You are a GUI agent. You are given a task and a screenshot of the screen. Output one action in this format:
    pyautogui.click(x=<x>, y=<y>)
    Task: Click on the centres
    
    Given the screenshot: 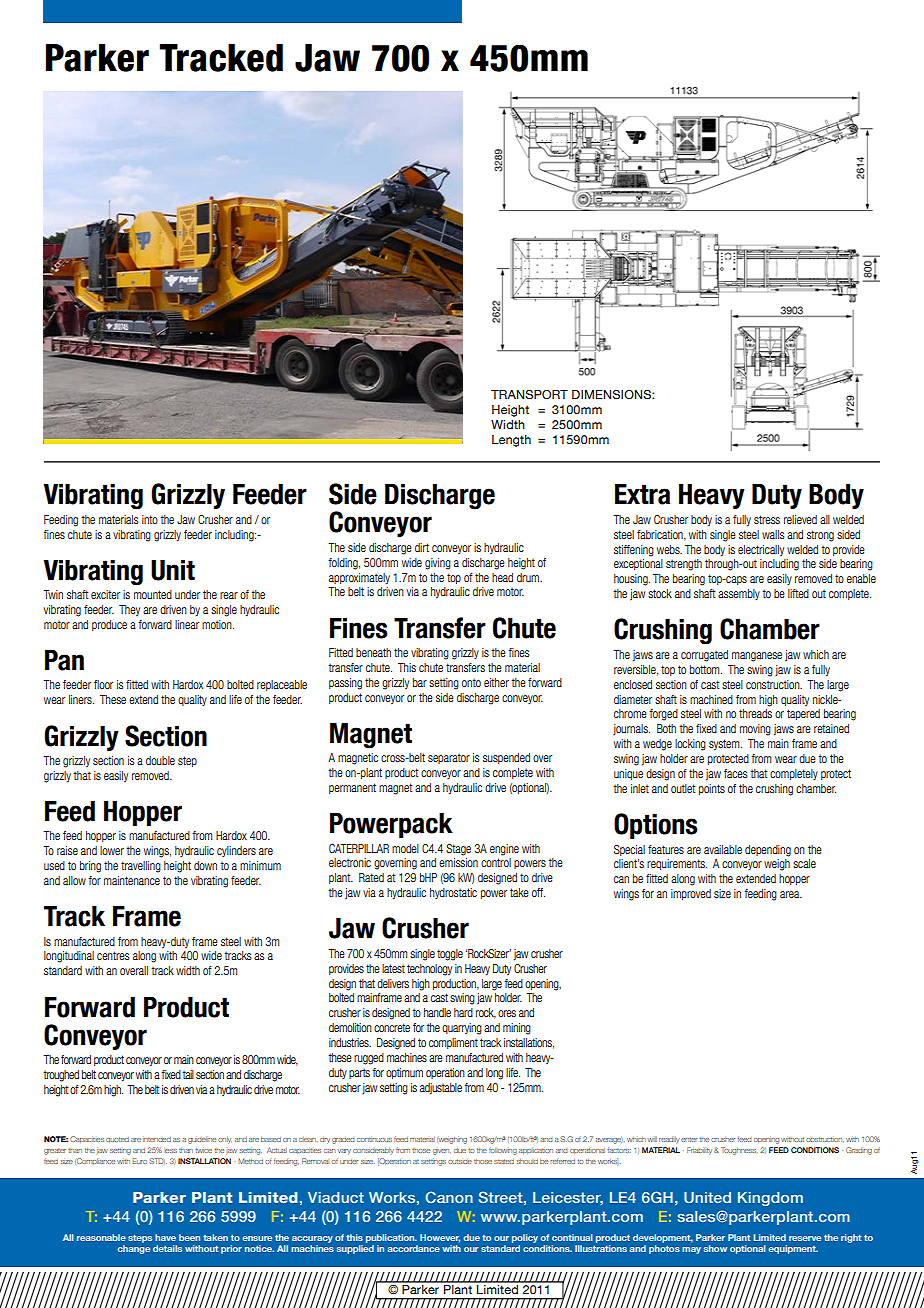 What is the action you would take?
    pyautogui.click(x=113, y=955)
